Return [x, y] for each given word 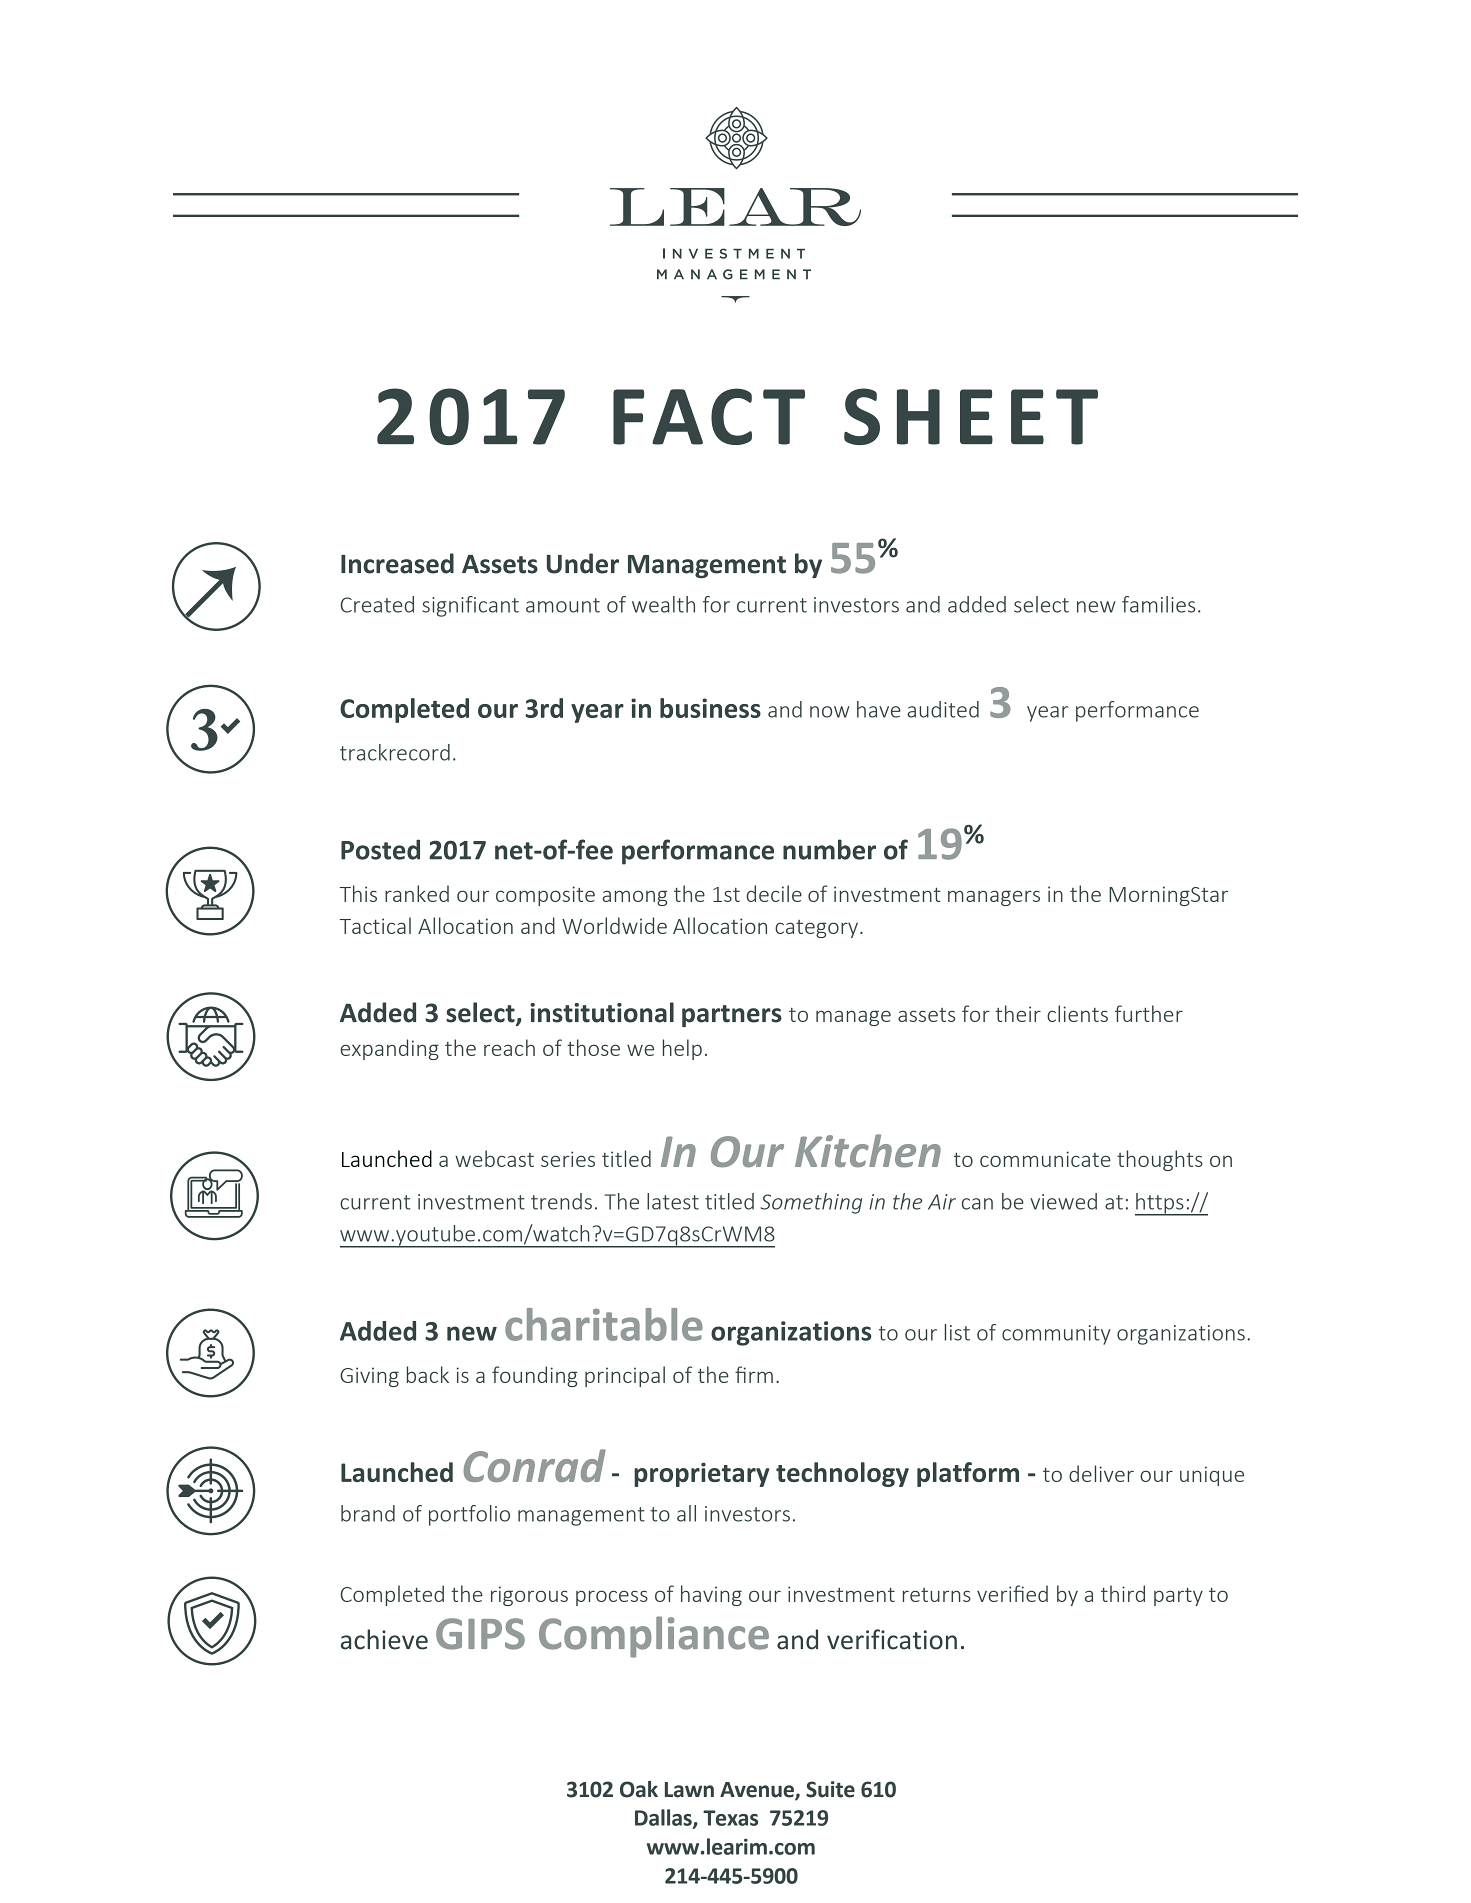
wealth [663, 604]
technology [842, 1474]
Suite [830, 1789]
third [1123, 1593]
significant [470, 606]
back [428, 1374]
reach [509, 1047]
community [1056, 1335]
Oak [639, 1789]
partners [732, 1016]
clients [1077, 1013]
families [1158, 604]
